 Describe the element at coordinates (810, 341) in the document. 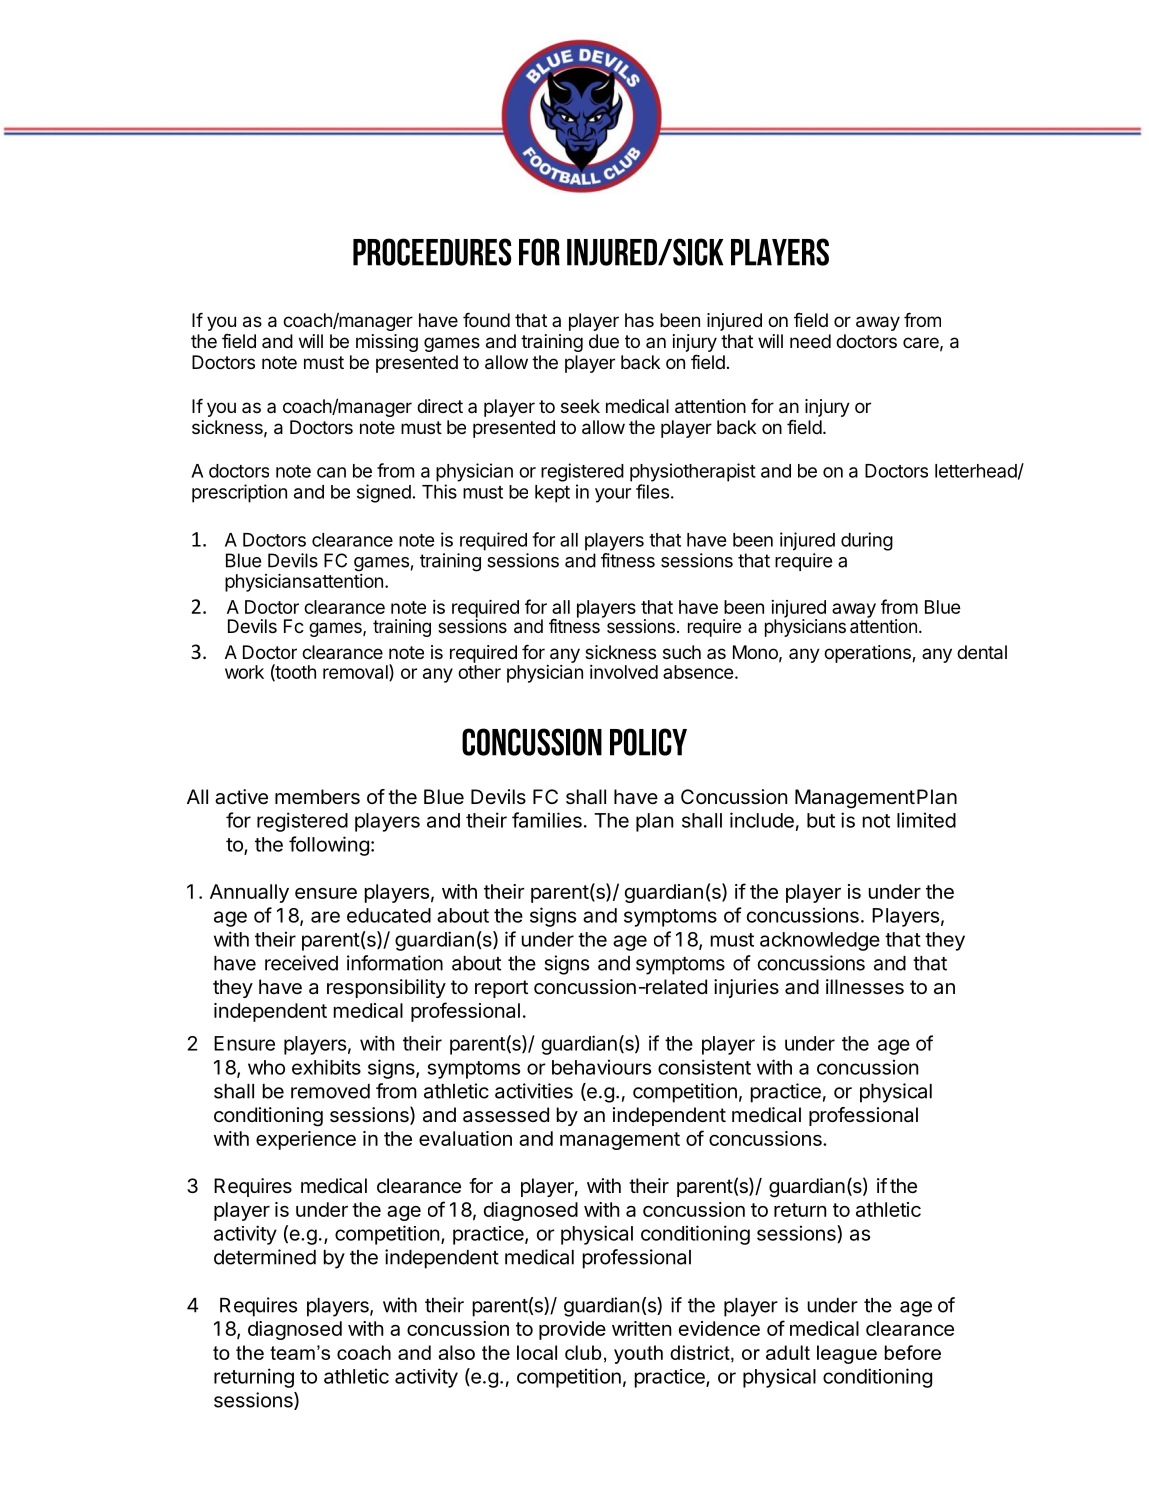

I see `need` at that location.
